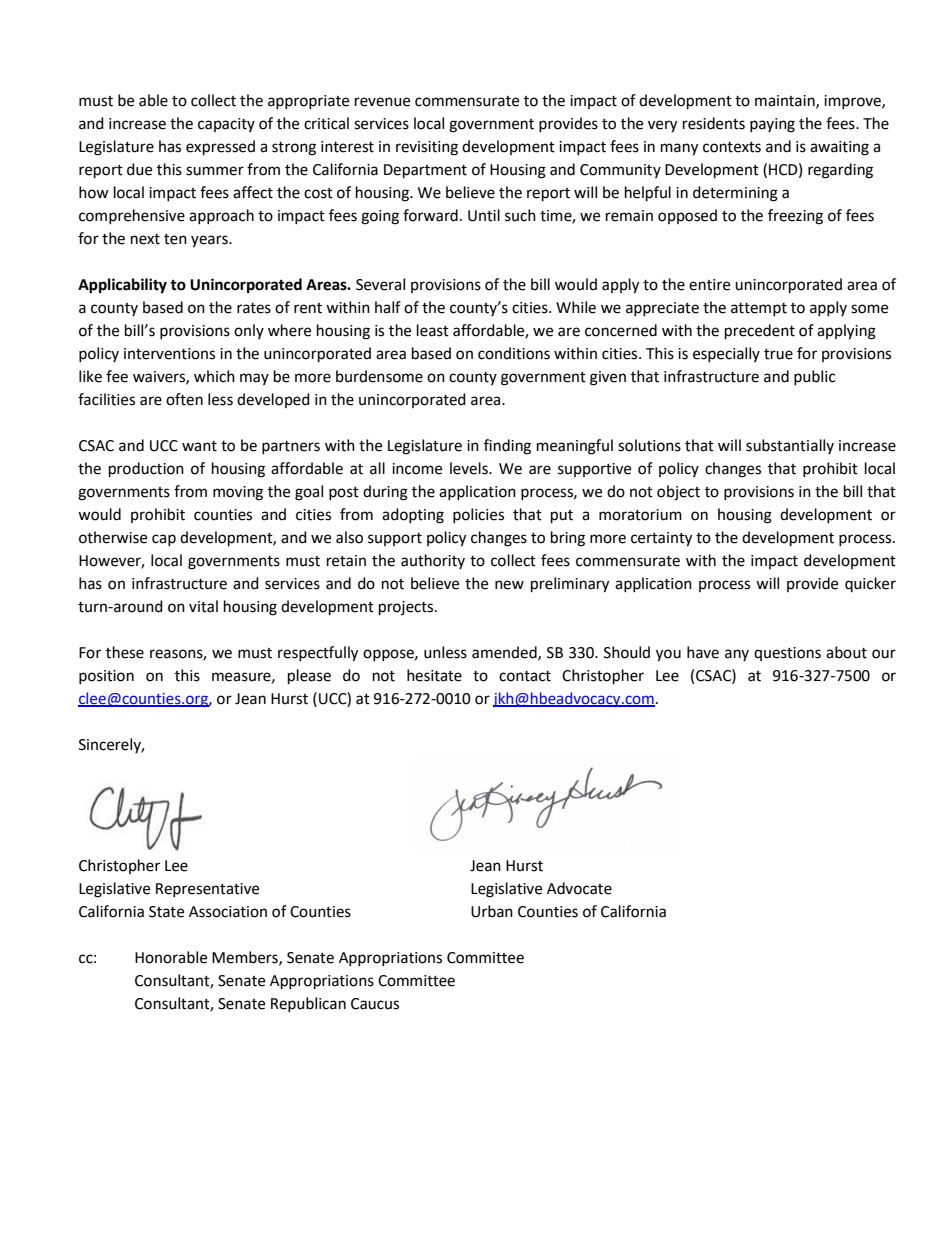 The width and height of the document is (952, 1233). Describe the element at coordinates (169, 354) in the document. I see `interventions` at that location.
